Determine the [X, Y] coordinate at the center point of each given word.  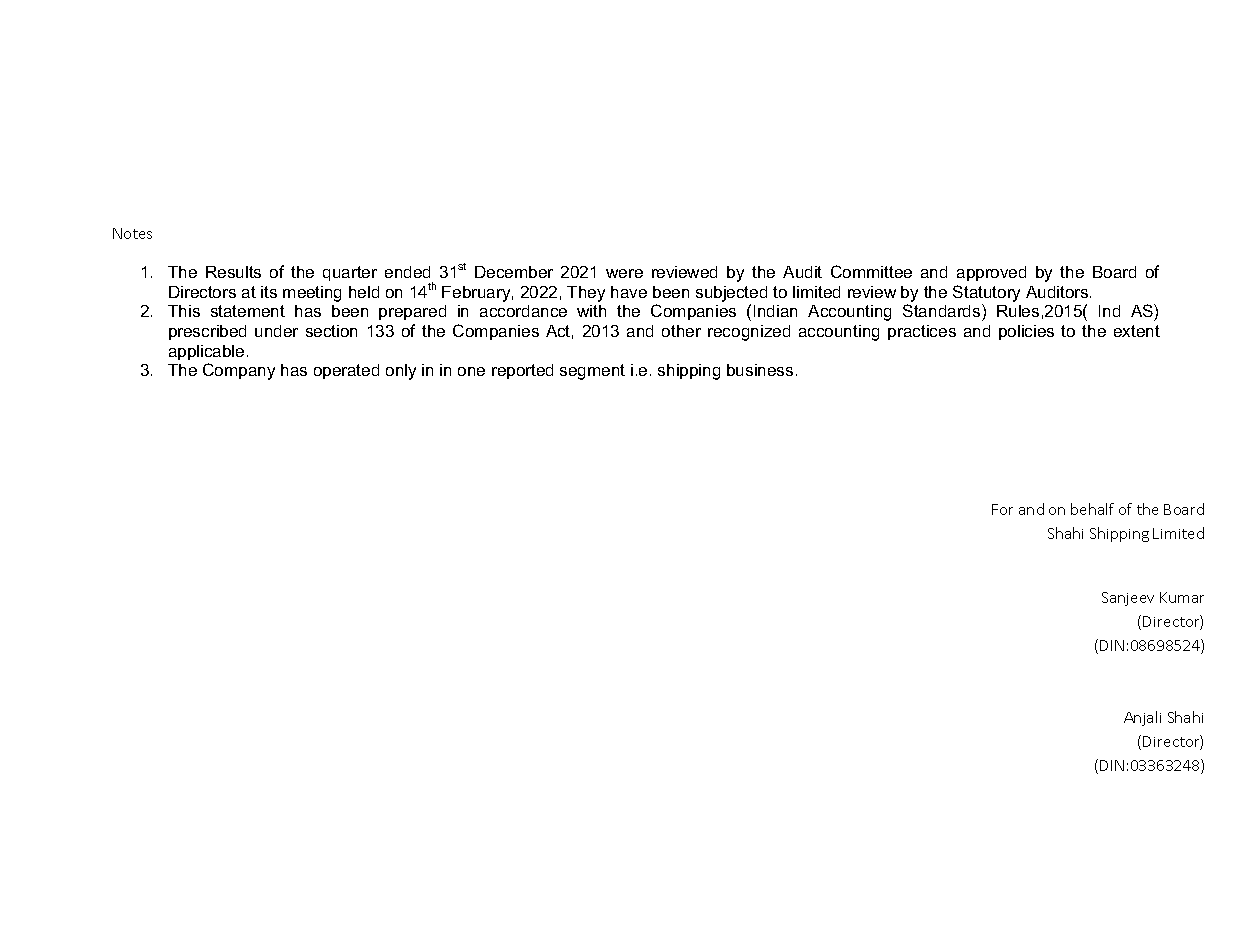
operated [346, 371]
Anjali [1142, 718]
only [401, 372]
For [1002, 509]
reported [522, 371]
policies [1026, 332]
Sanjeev [1128, 599]
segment [592, 372]
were [624, 273]
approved [991, 273]
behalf [1092, 509]
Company [239, 371]
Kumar [1182, 597]
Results [233, 272]
